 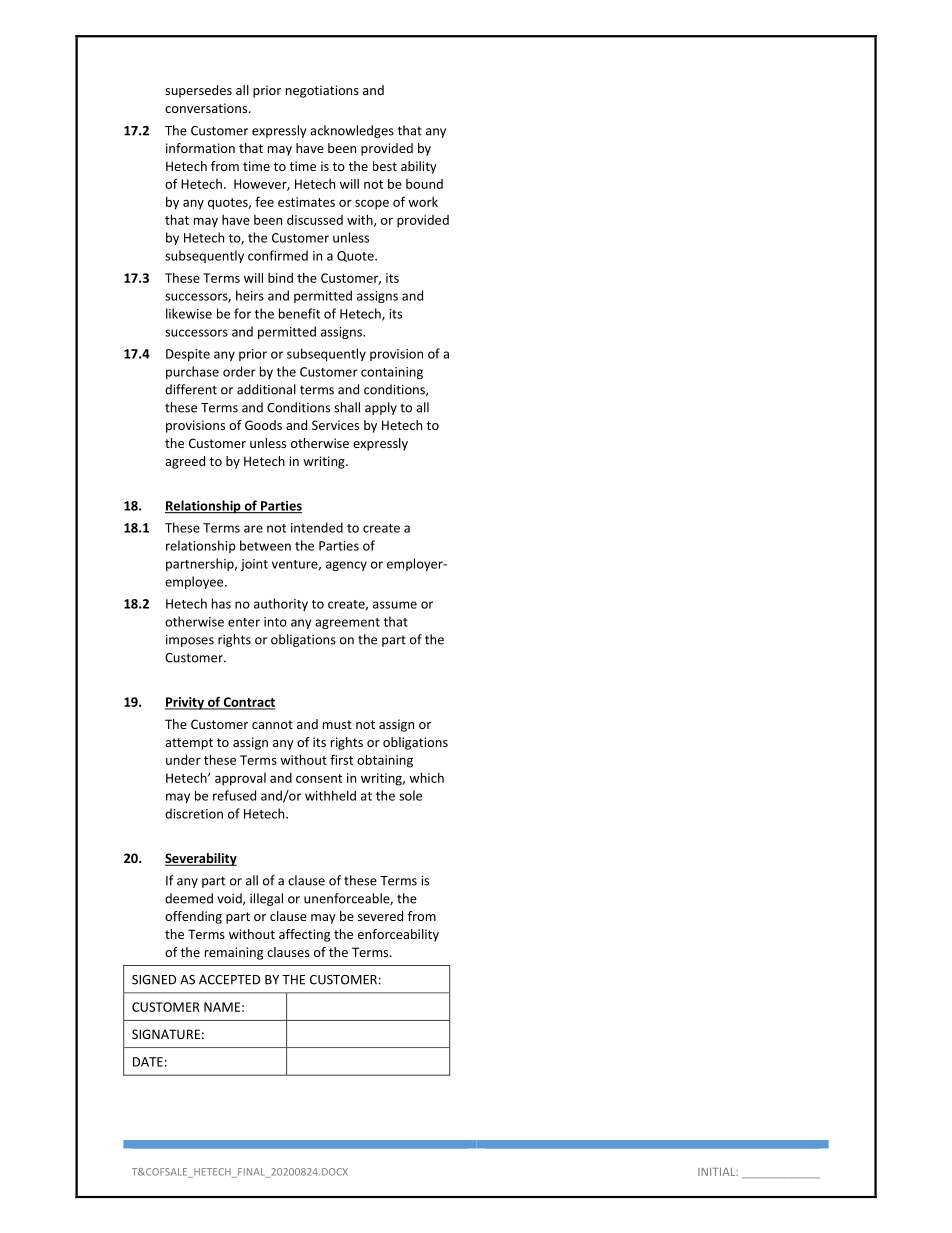 I want to click on supersedes, so click(x=198, y=91).
